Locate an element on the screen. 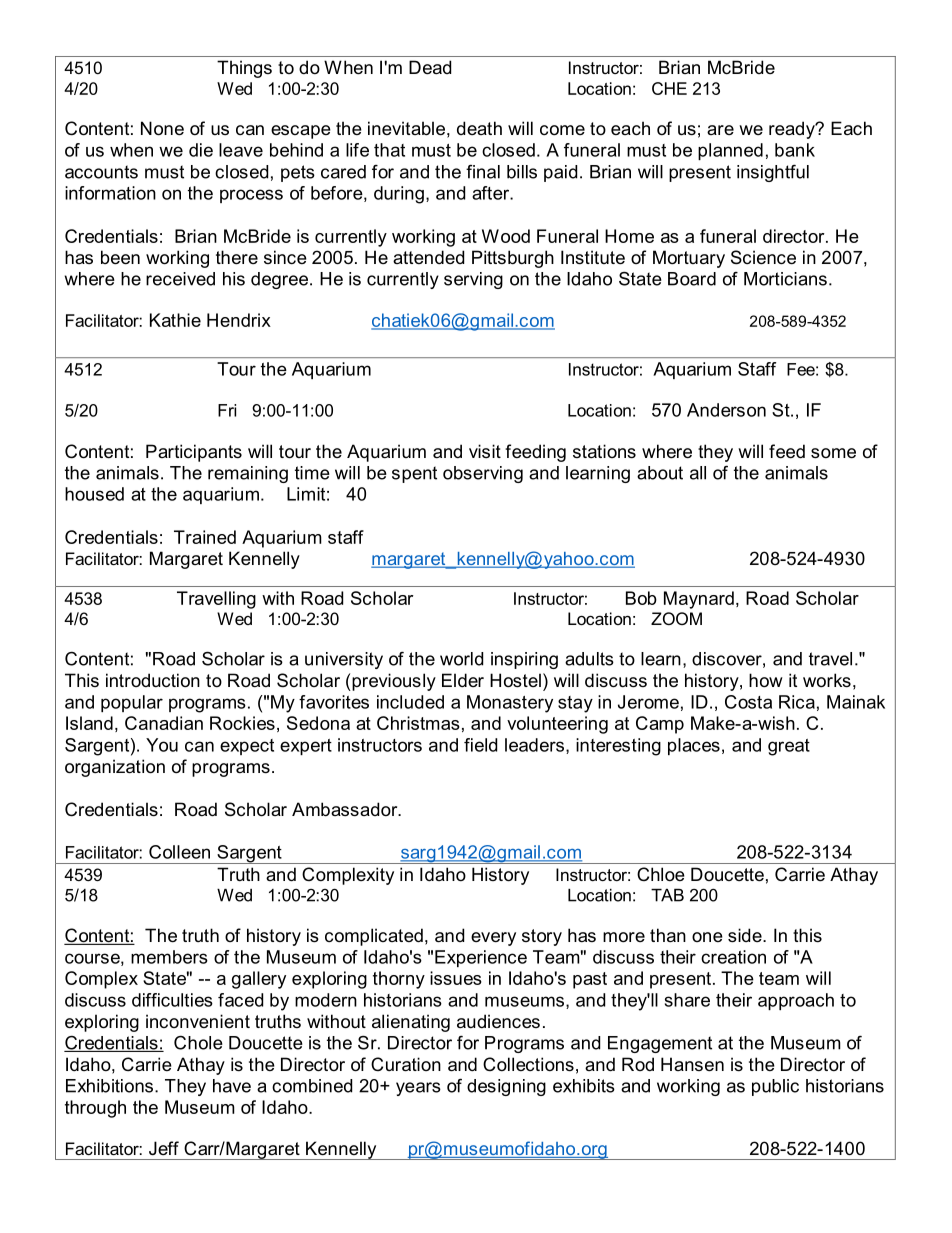 The image size is (952, 1233). Chloe is located at coordinates (661, 874).
